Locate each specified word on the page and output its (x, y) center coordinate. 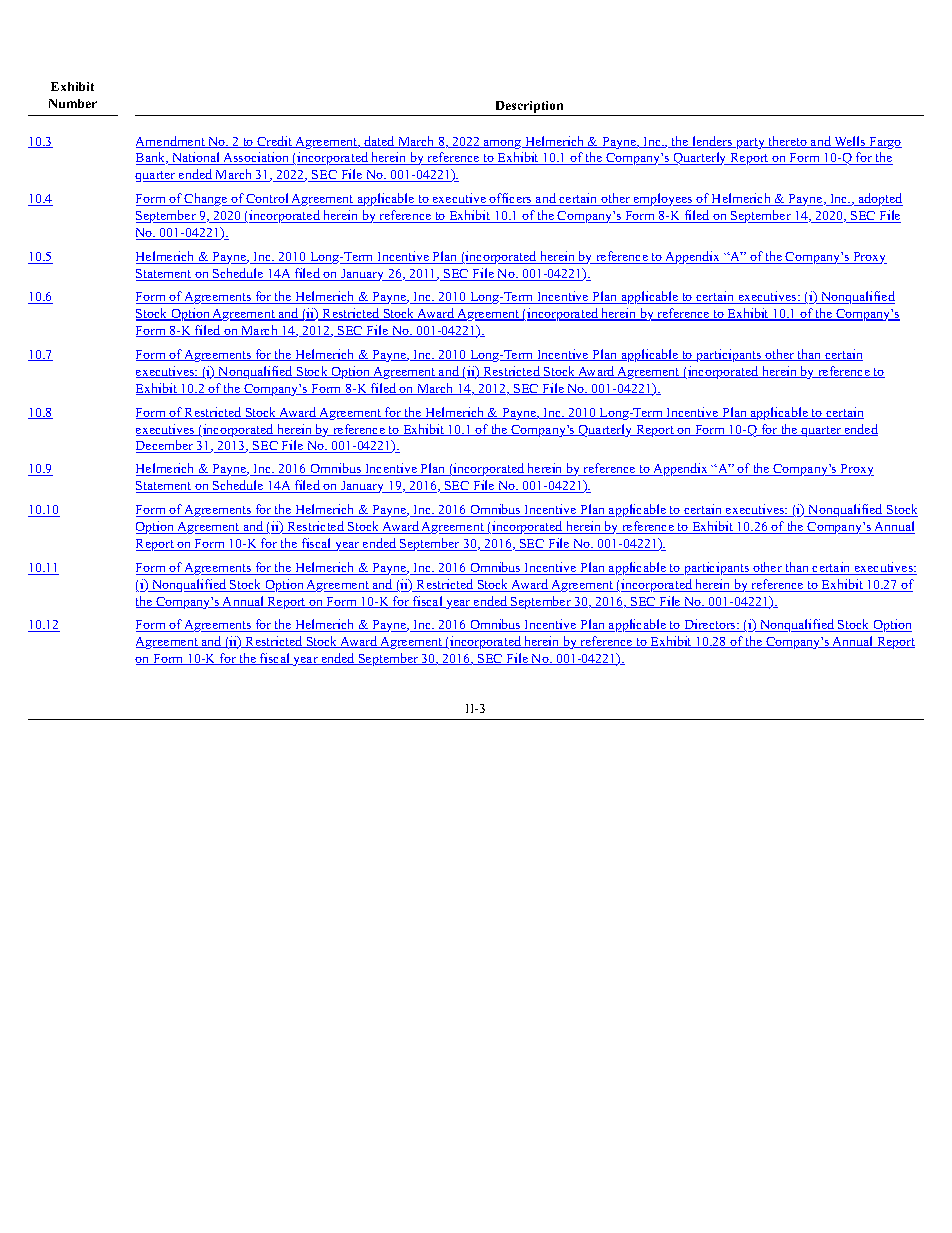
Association (256, 158)
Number (73, 103)
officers (511, 199)
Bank (152, 158)
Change (207, 199)
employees (663, 199)
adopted (879, 199)
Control (268, 199)
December (166, 446)
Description (530, 108)
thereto (787, 142)
